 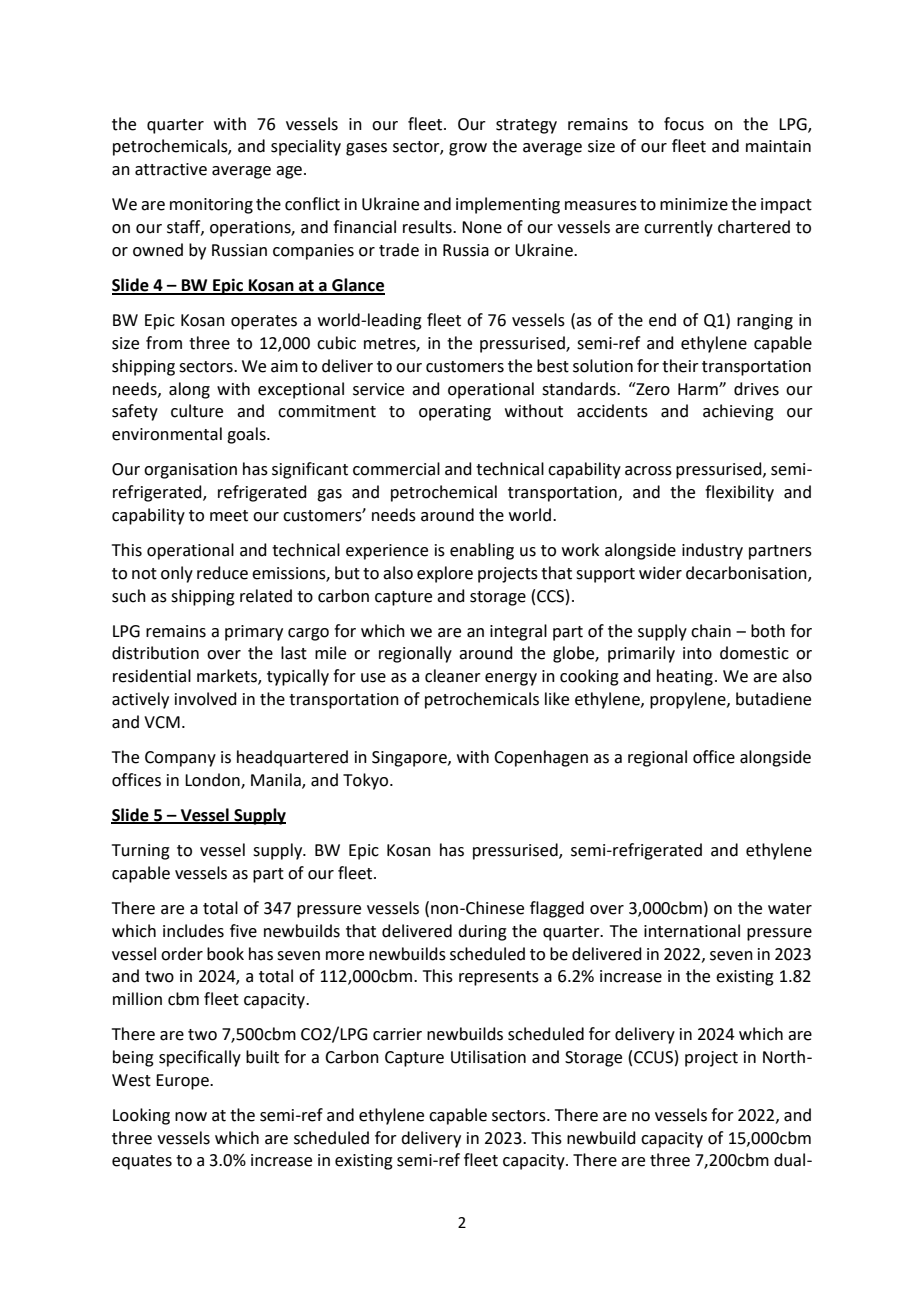 What do you see at coordinates (453, 676) in the document?
I see `cleaner` at bounding box center [453, 676].
